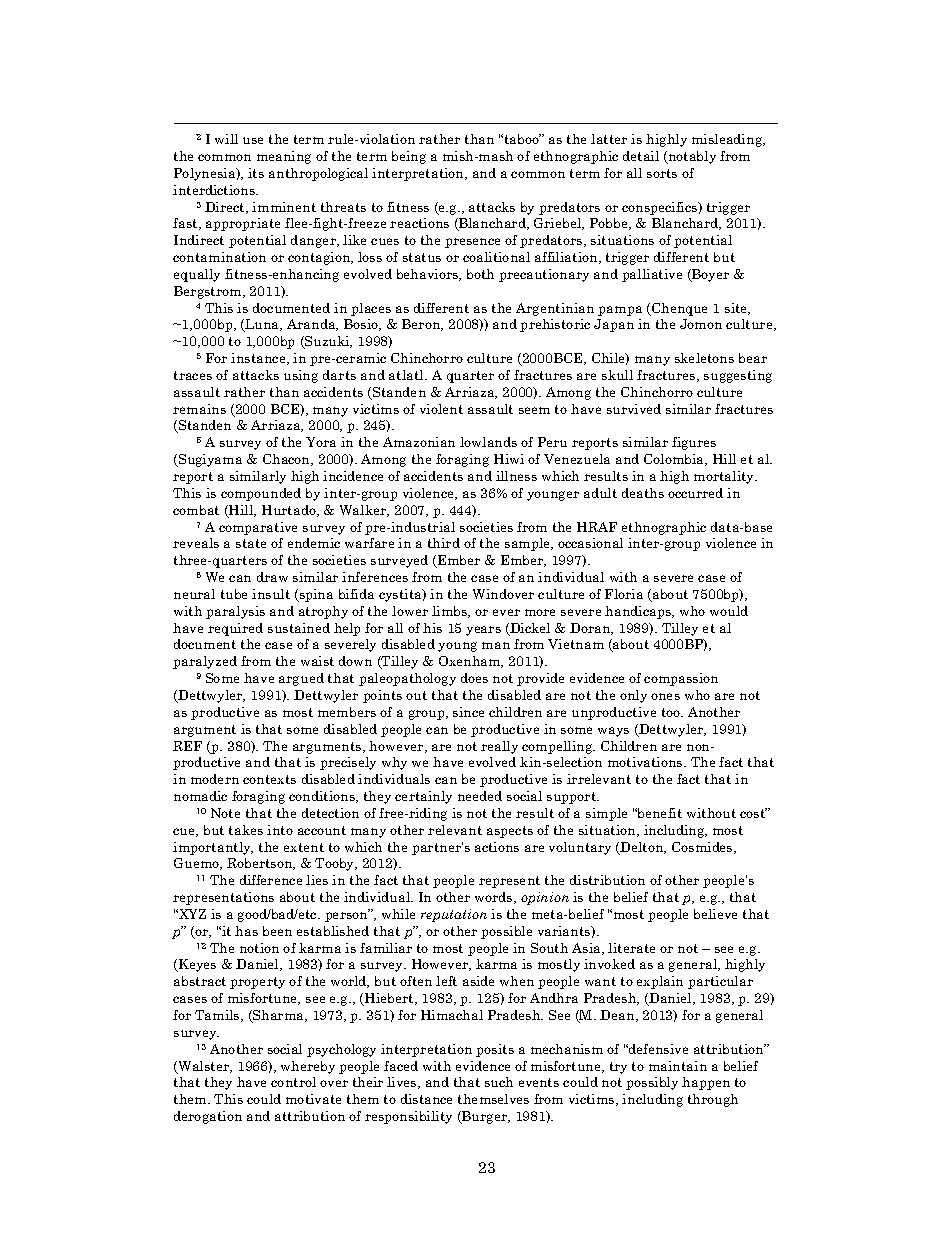 The height and width of the screenshot is (1233, 952). What do you see at coordinates (293, 1082) in the screenshot?
I see `control` at bounding box center [293, 1082].
